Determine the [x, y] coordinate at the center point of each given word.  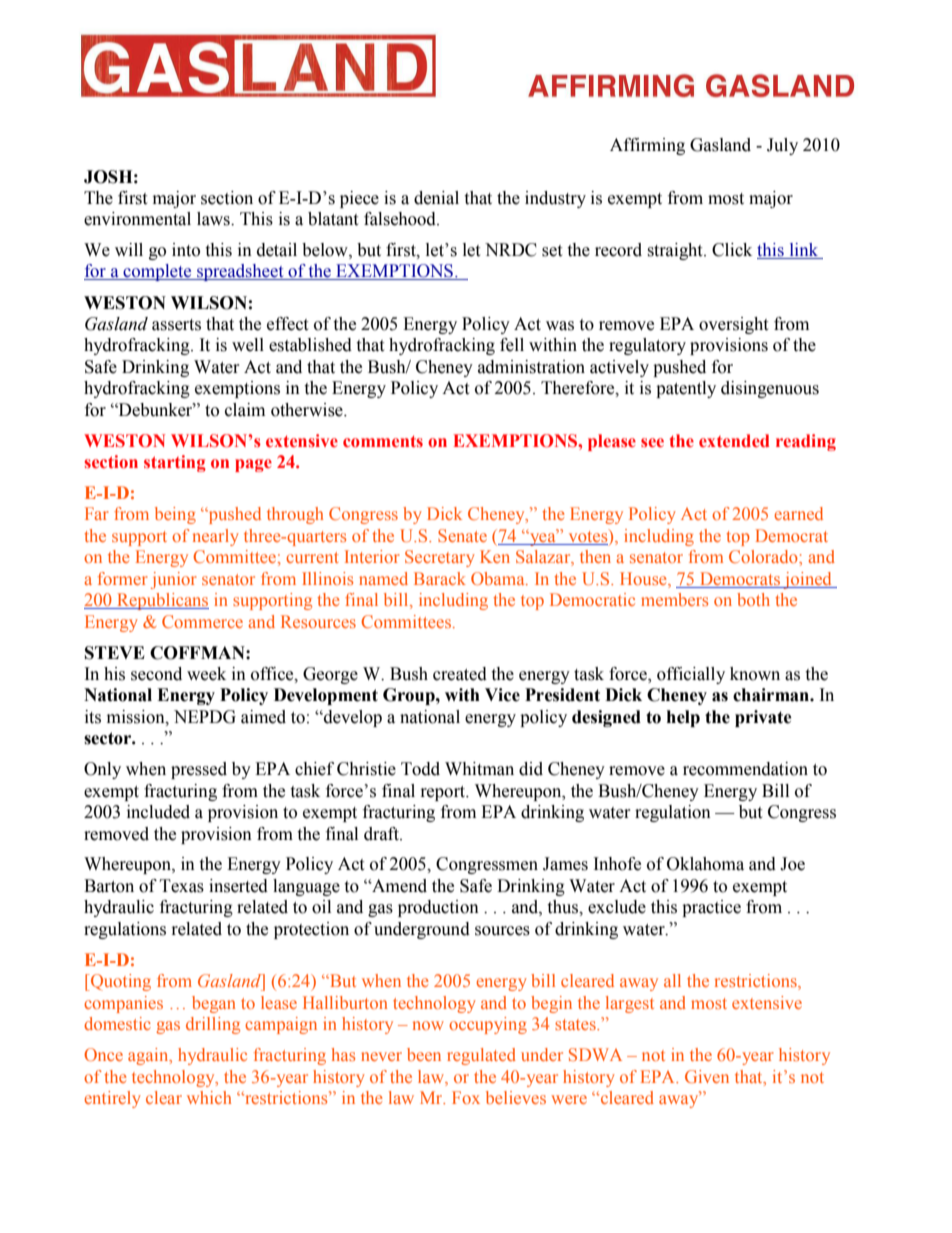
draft [382, 834]
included [158, 812]
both [753, 599]
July [782, 146]
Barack [440, 578]
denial [436, 198]
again [149, 1056]
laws [214, 219]
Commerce [202, 621]
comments [383, 441]
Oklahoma [705, 864]
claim [245, 410]
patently [686, 389]
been [424, 1054]
